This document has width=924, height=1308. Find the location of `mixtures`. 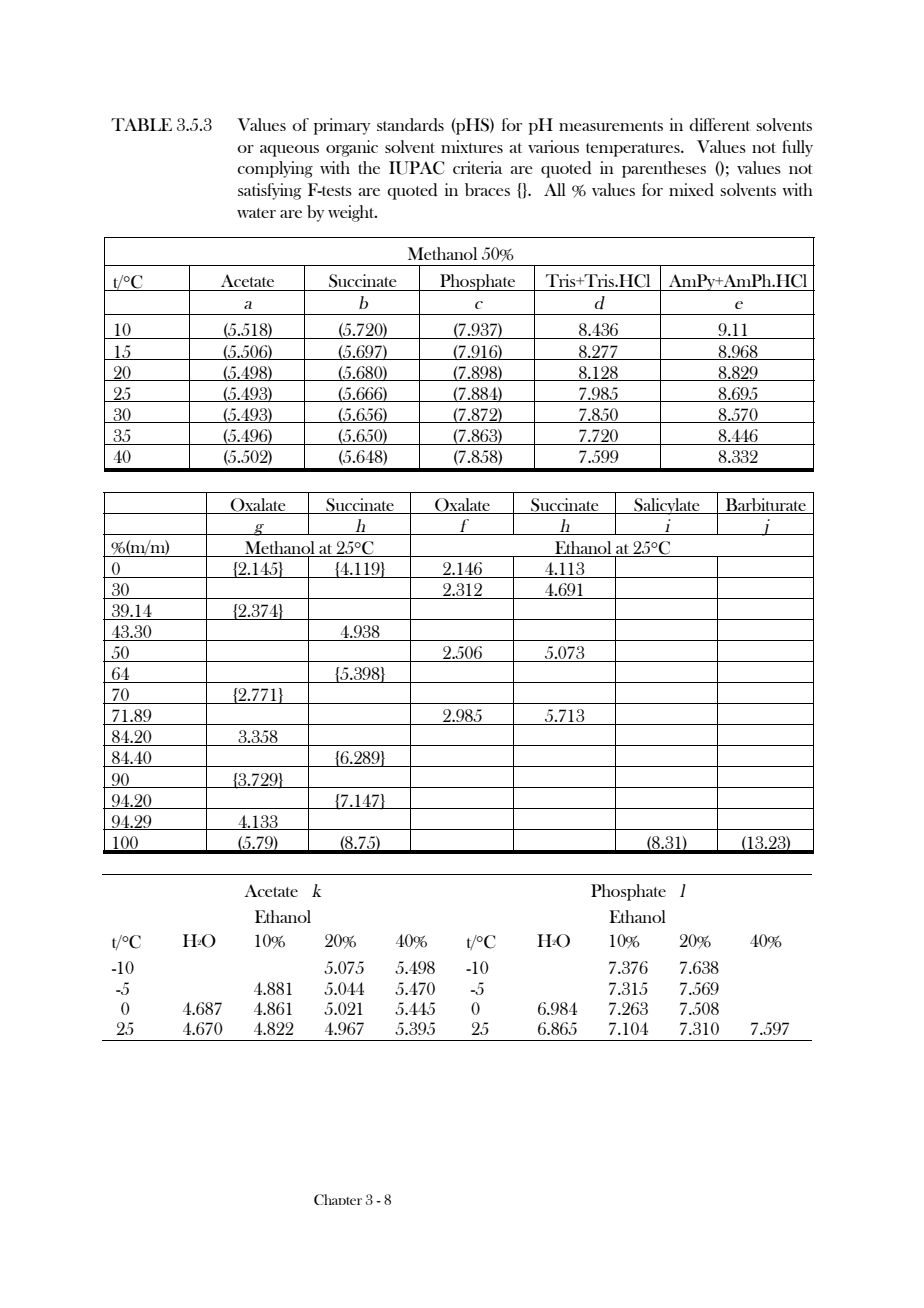

mixtures is located at coordinates (472, 146).
